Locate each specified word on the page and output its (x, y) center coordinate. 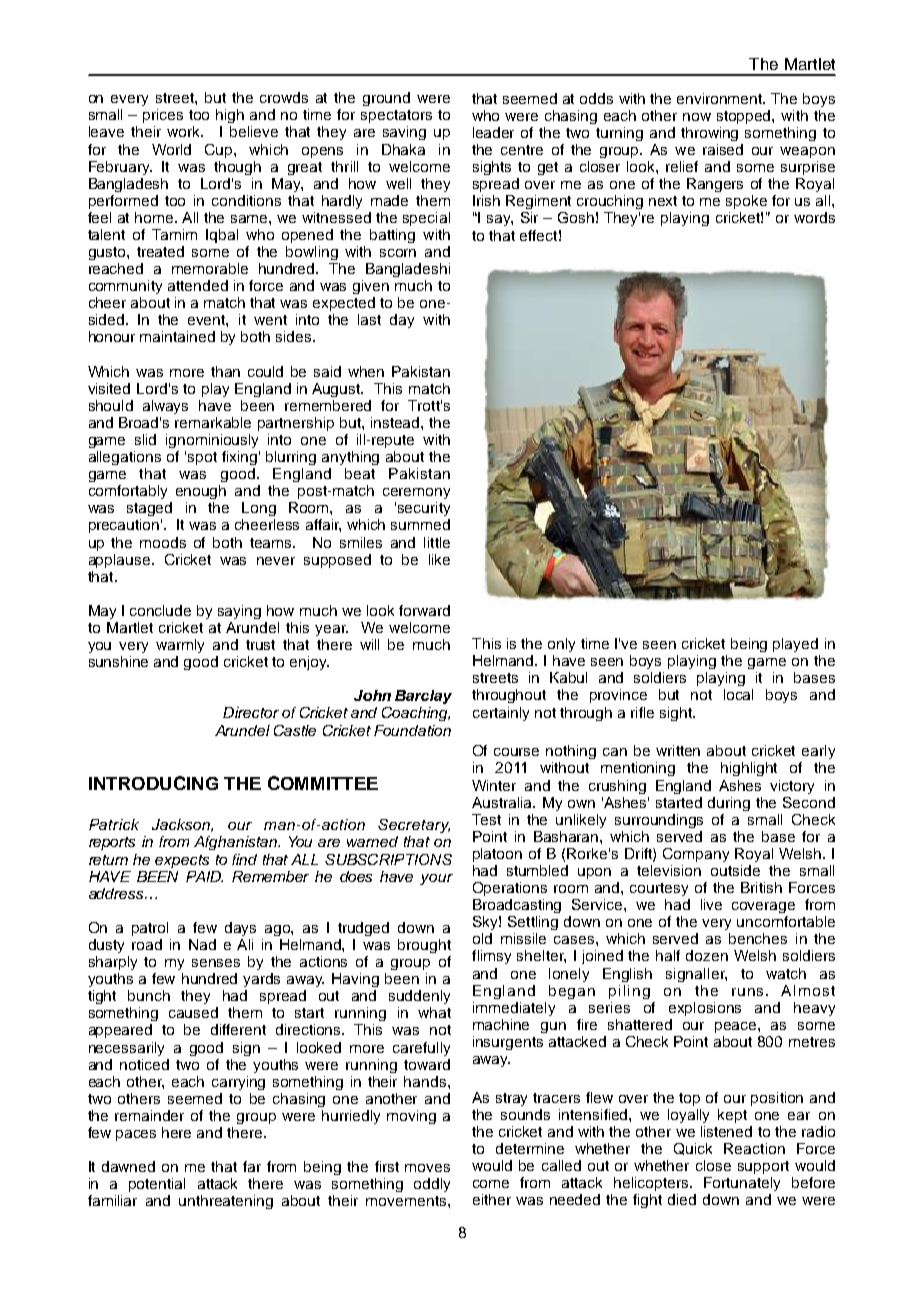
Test (486, 819)
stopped (745, 117)
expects (182, 861)
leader (493, 132)
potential (157, 1185)
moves (427, 1168)
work (185, 131)
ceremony (416, 493)
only (561, 645)
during (729, 804)
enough (201, 492)
